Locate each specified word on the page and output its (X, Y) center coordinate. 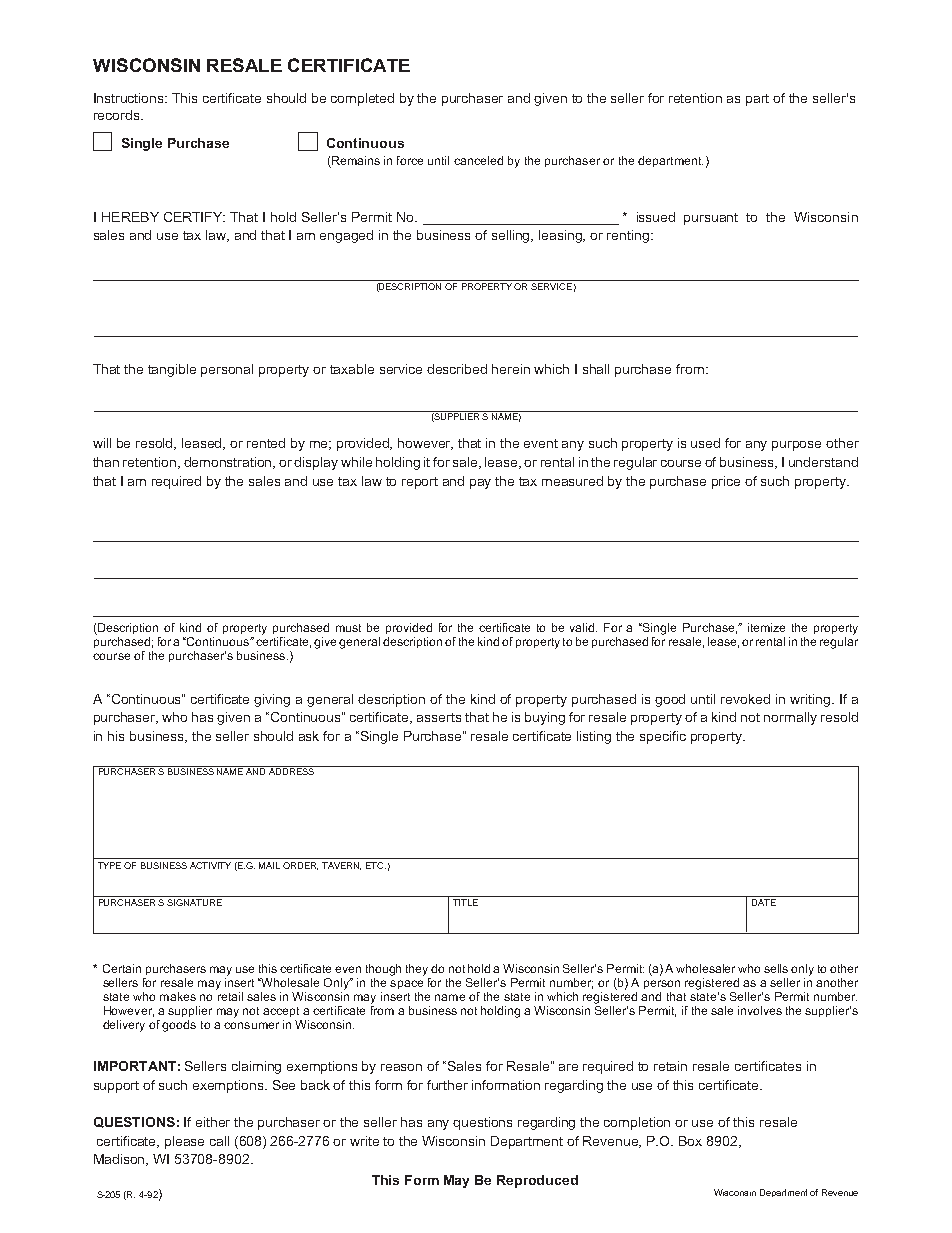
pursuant (711, 219)
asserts (439, 717)
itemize (766, 627)
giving (272, 700)
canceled (478, 160)
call (219, 1141)
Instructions (130, 98)
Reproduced (537, 1181)
